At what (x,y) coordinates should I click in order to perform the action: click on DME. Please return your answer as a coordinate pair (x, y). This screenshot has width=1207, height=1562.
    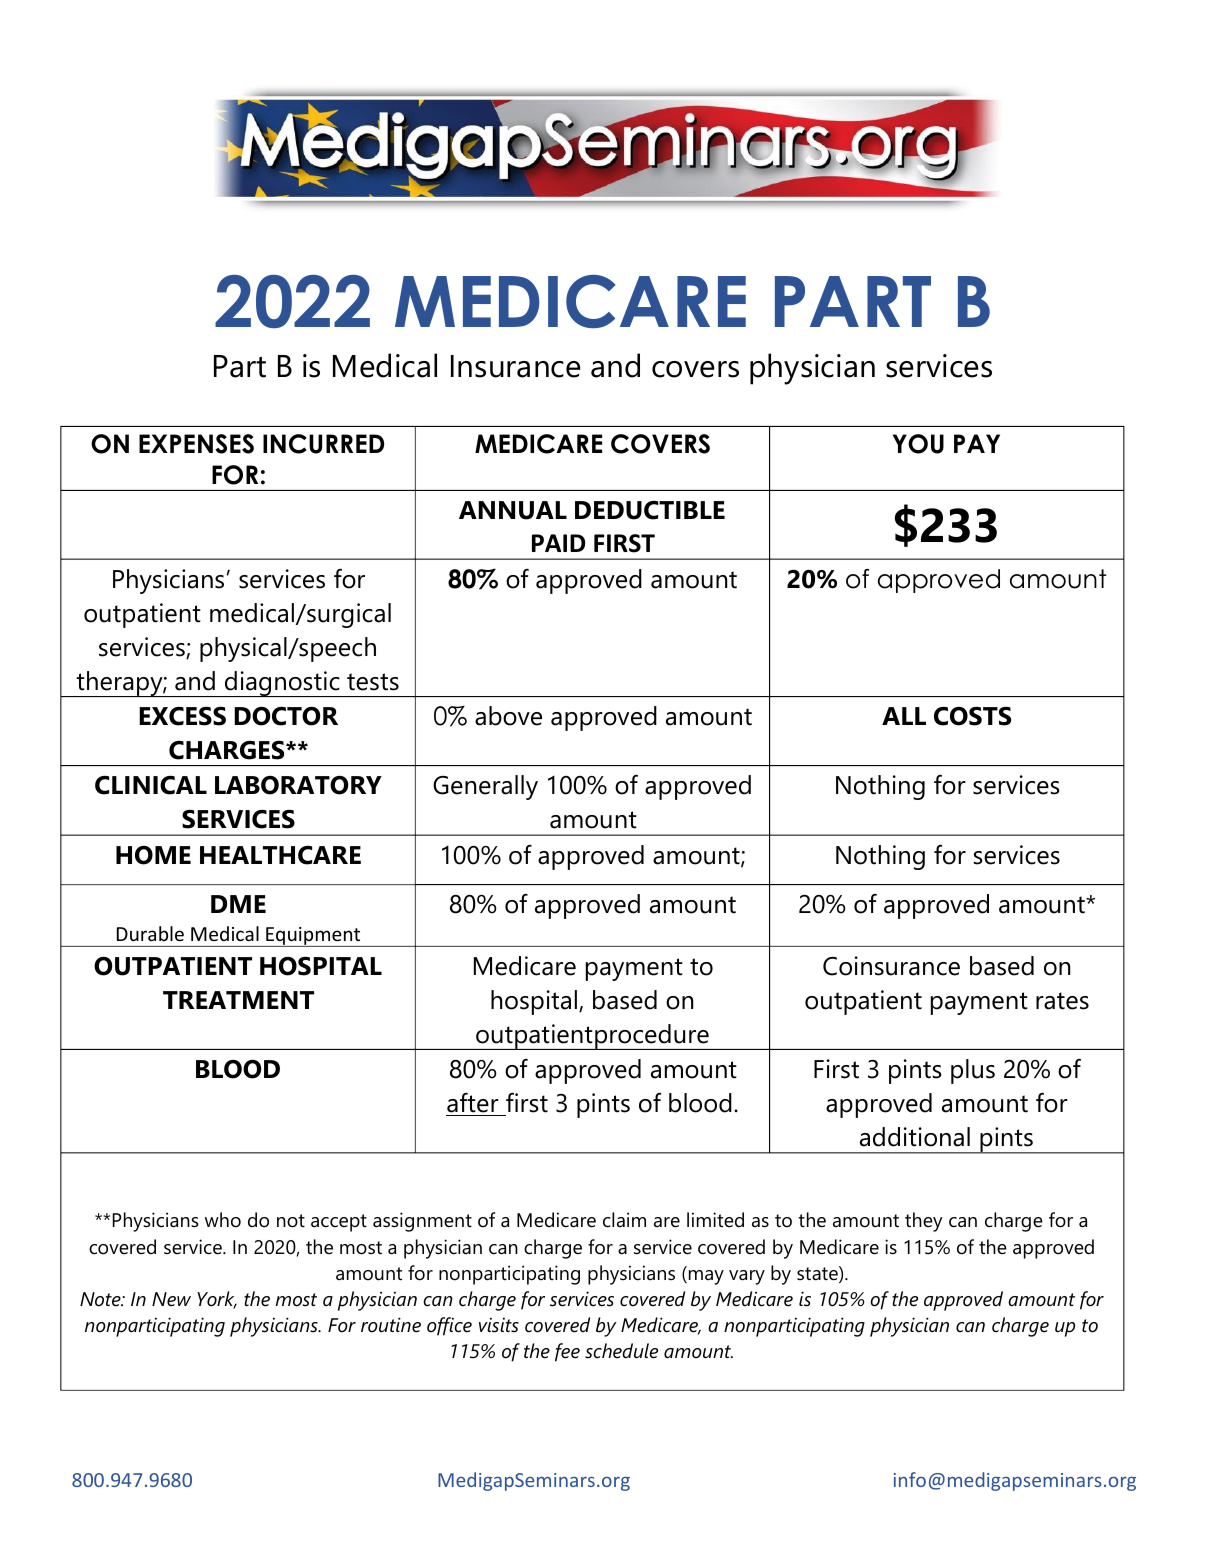
    Looking at the image, I should click on (238, 904).
